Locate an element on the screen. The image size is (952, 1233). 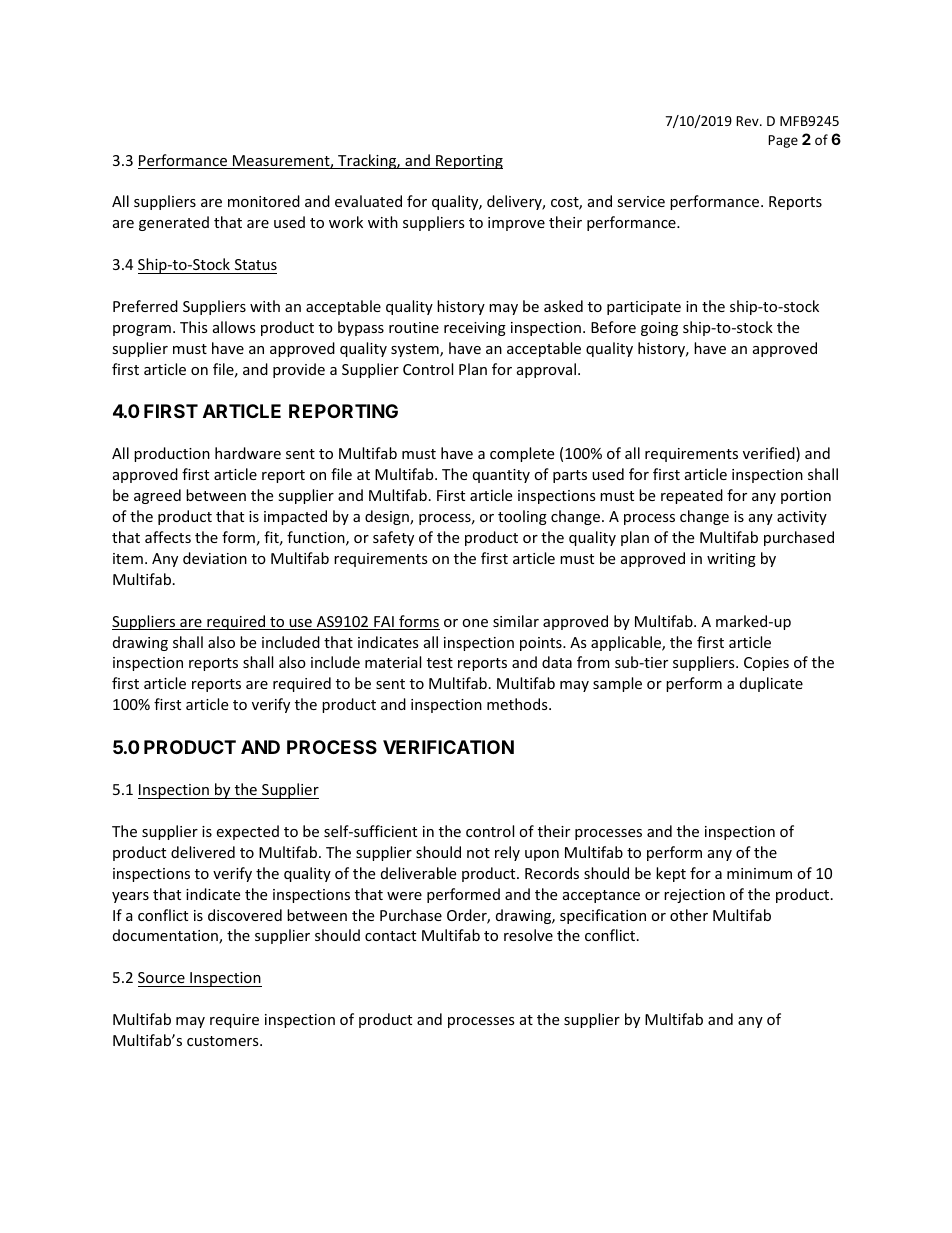
writing is located at coordinates (731, 560).
